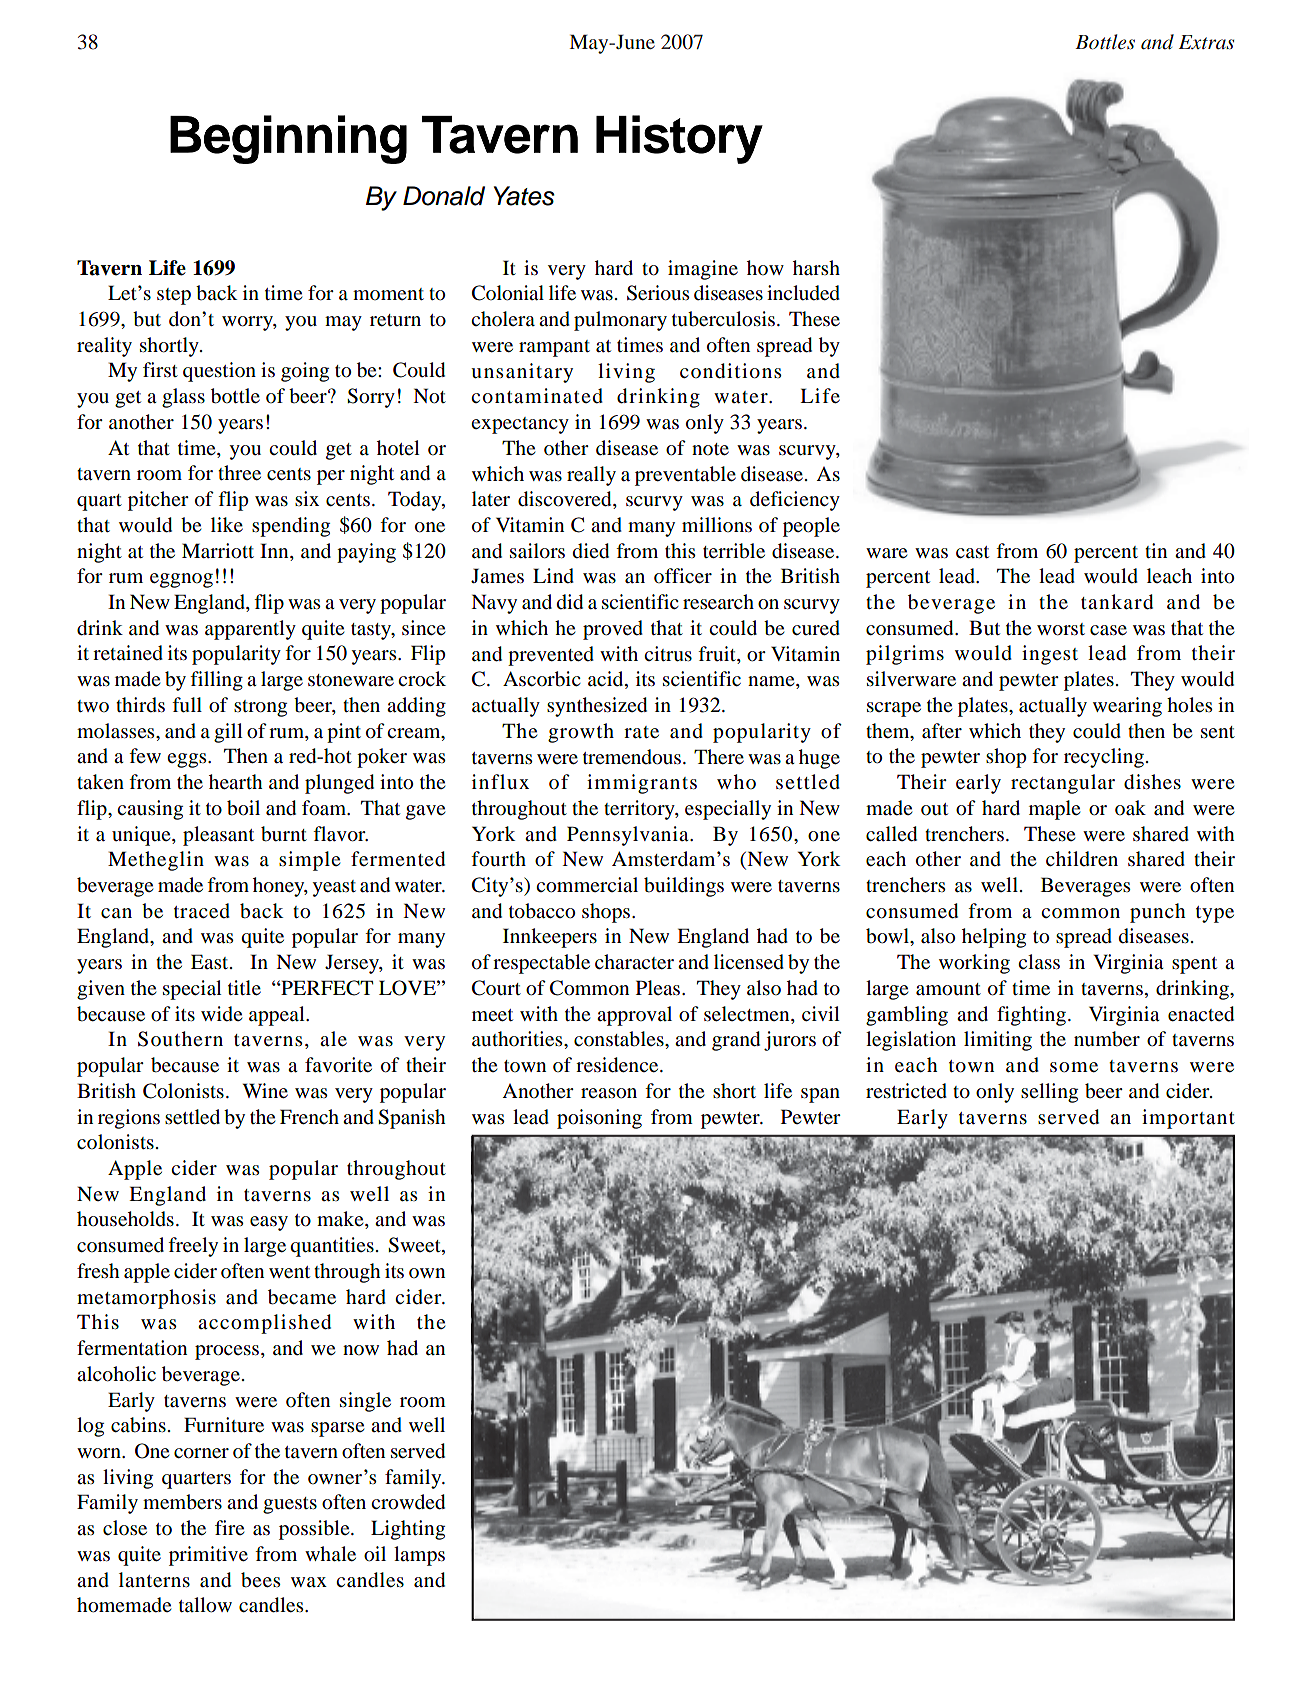  Describe the element at coordinates (1188, 1119) in the document. I see `important` at that location.
